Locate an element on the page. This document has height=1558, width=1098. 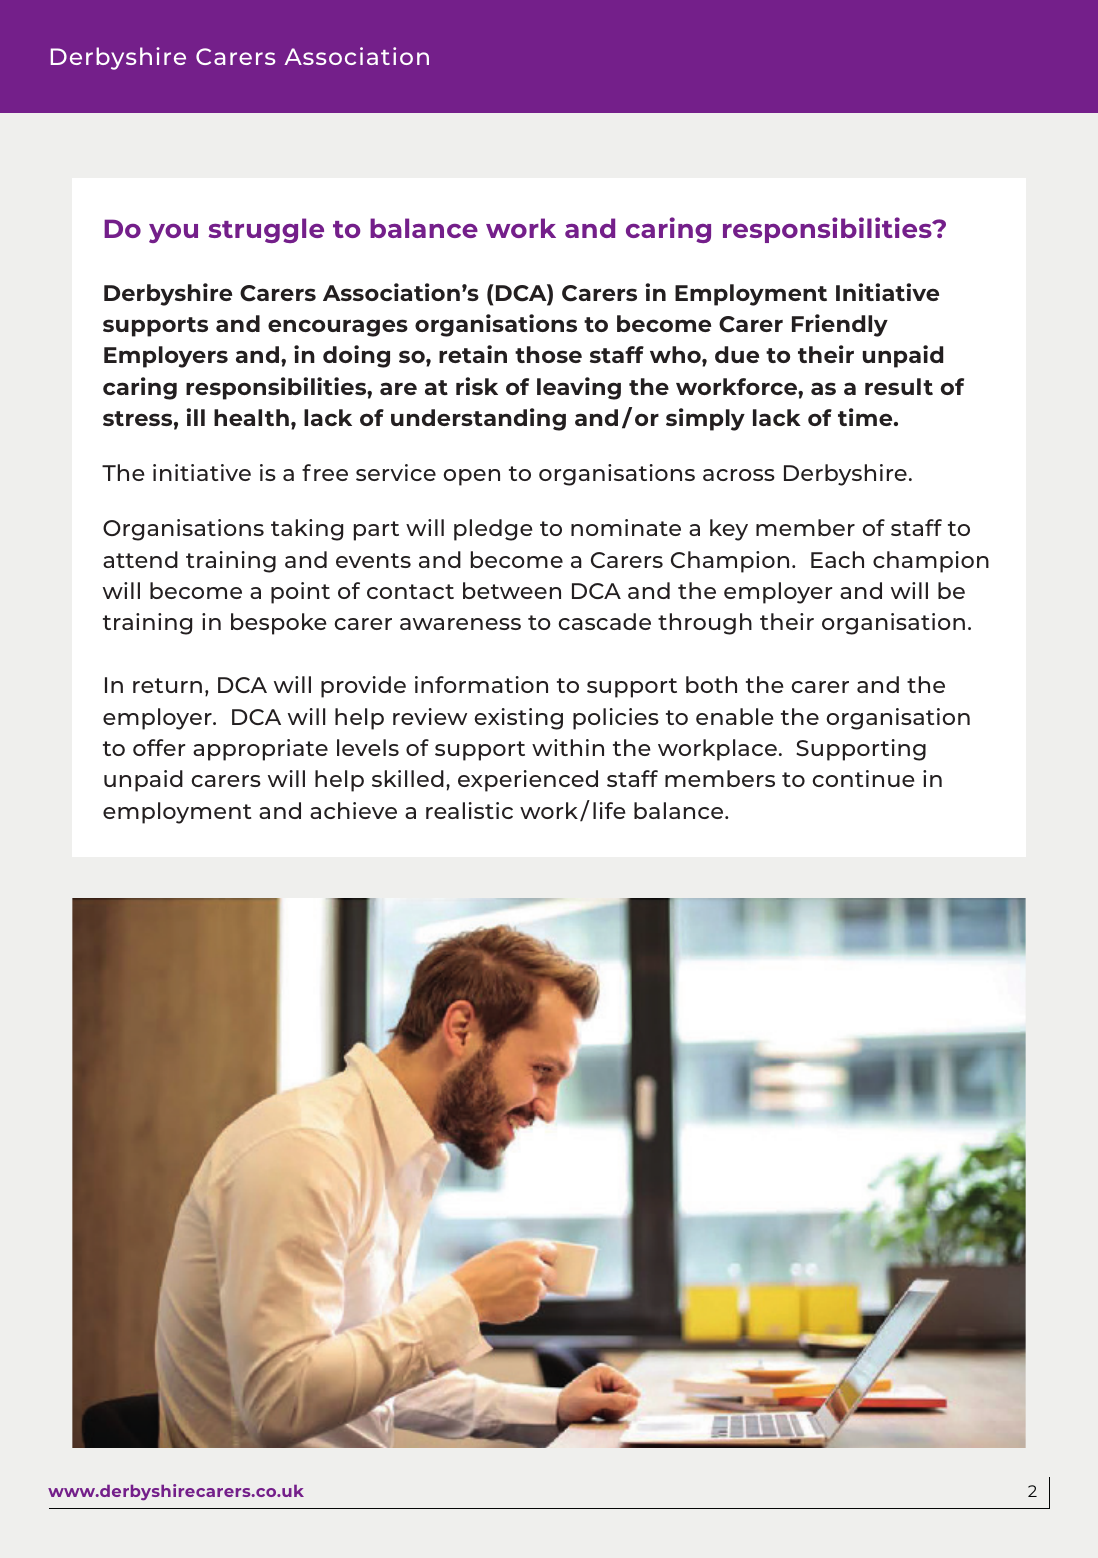
experienced is located at coordinates (528, 781).
